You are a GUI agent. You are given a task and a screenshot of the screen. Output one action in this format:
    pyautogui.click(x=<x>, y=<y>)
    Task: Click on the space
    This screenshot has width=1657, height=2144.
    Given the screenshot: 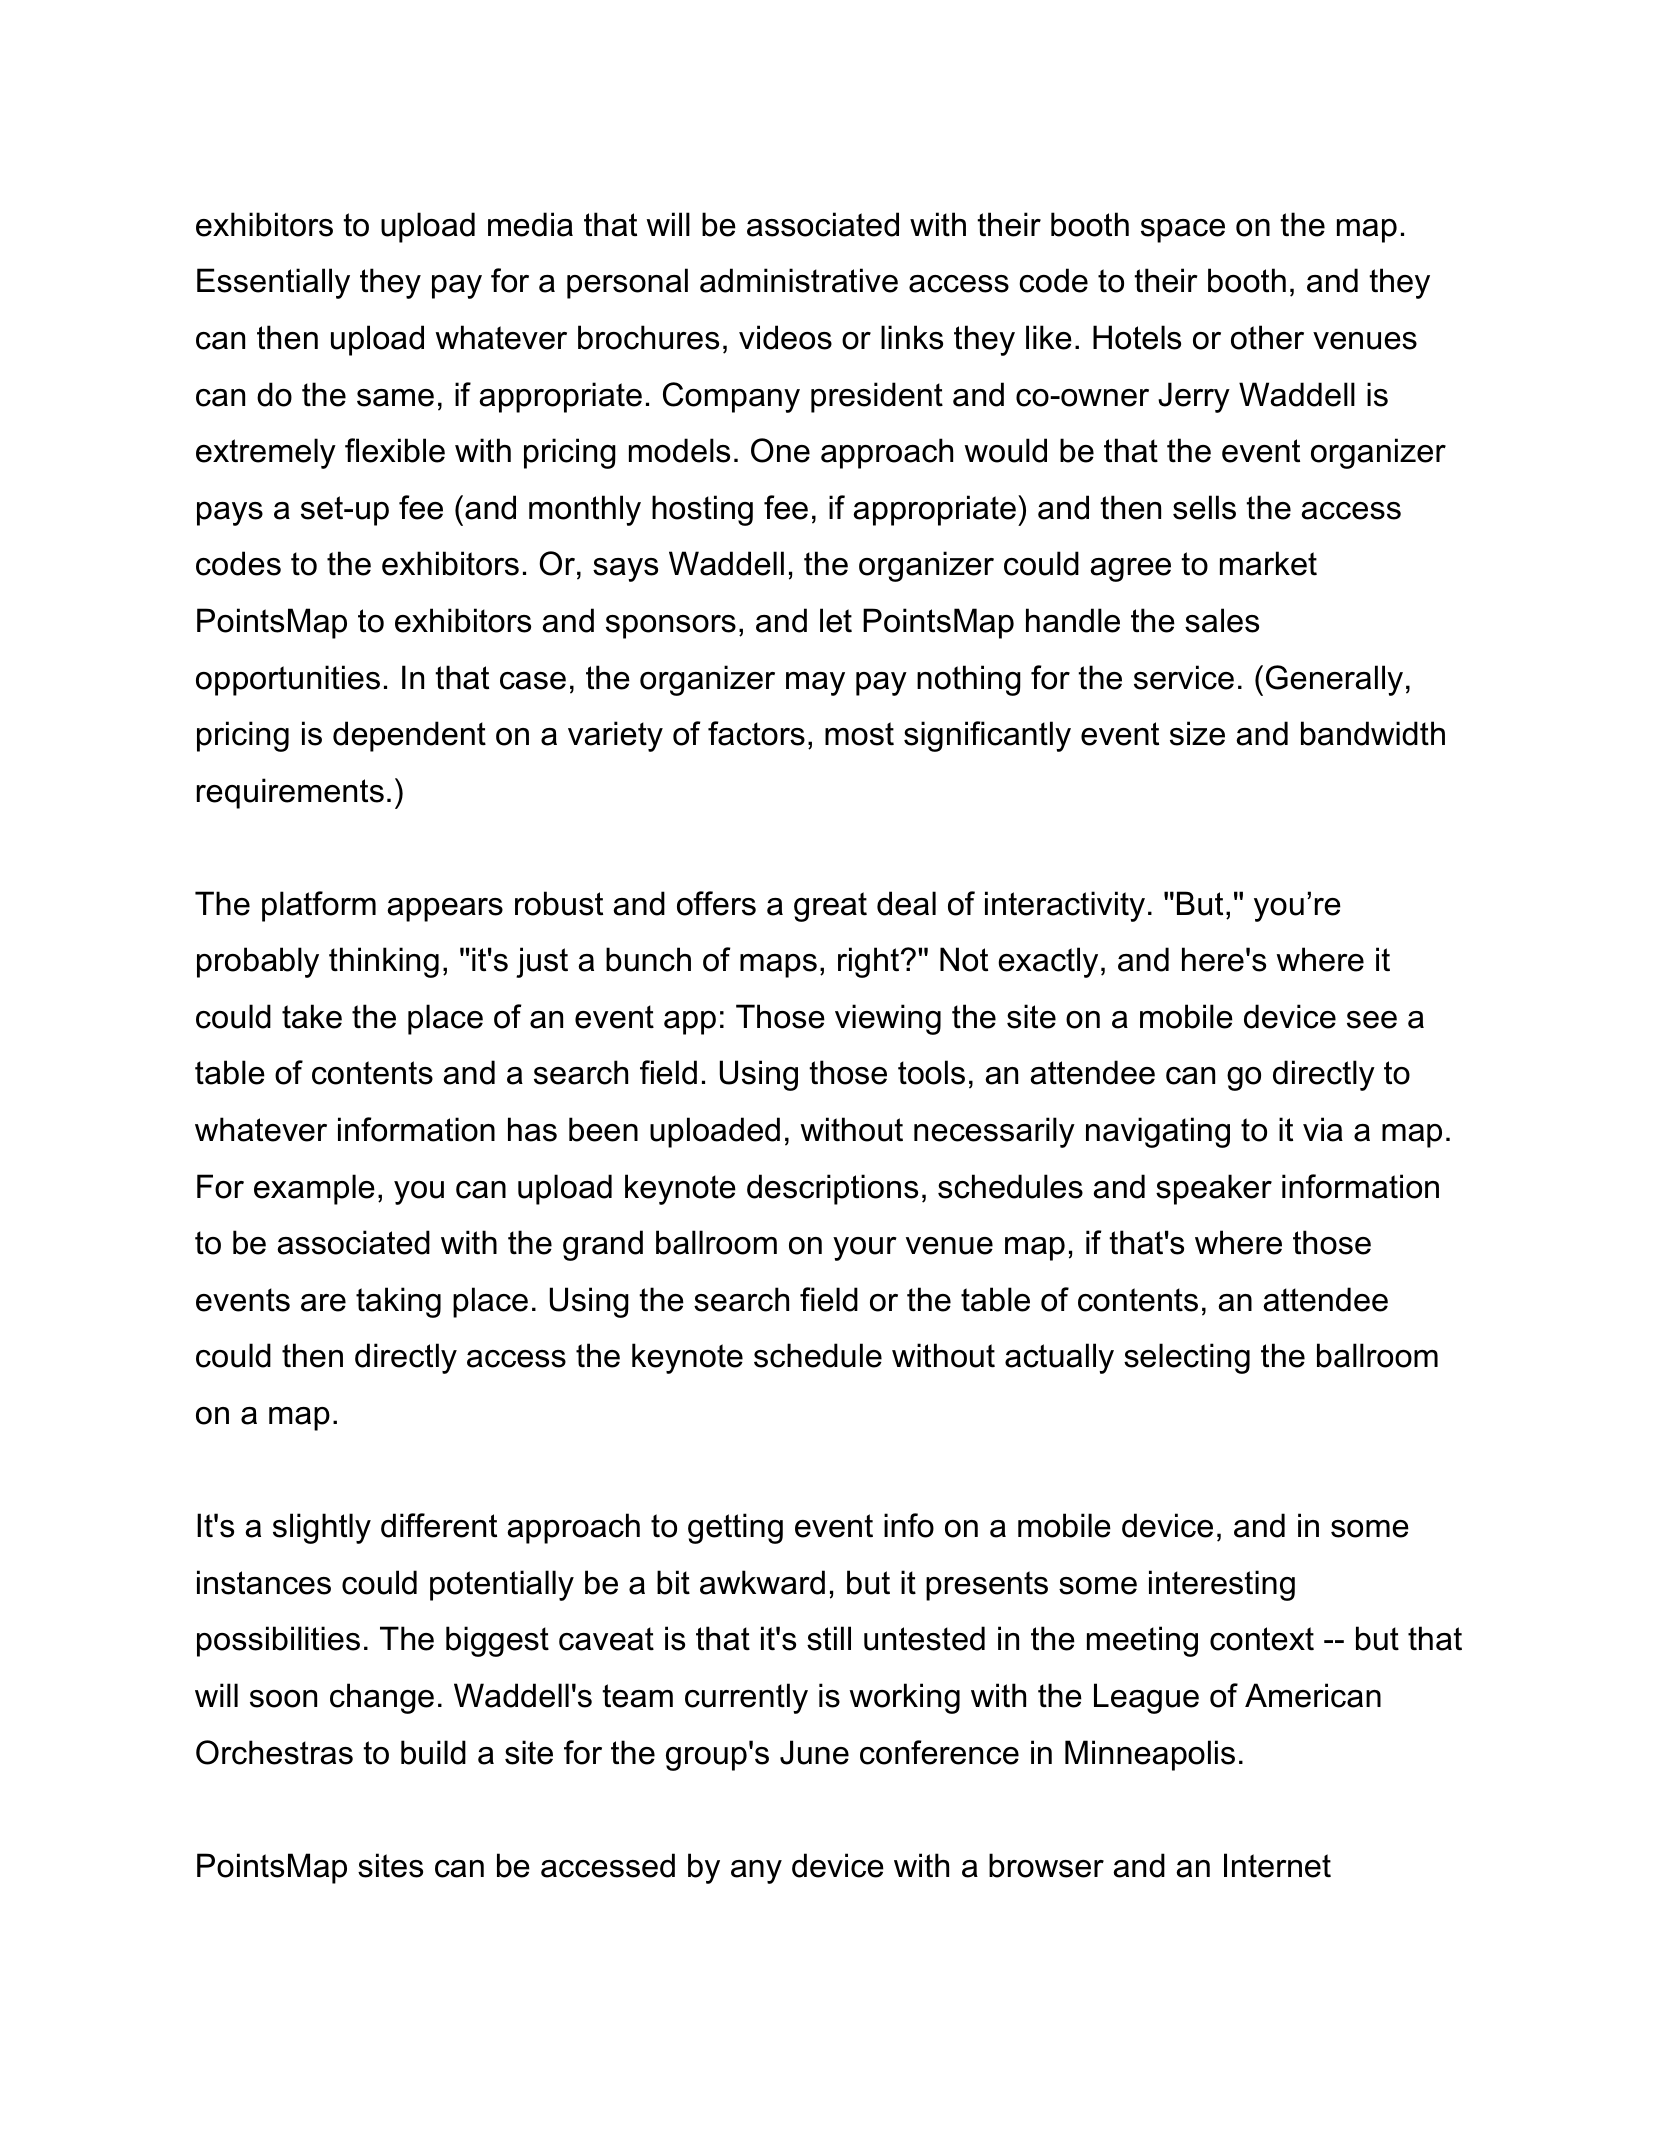 What is the action you would take?
    pyautogui.click(x=1183, y=231)
